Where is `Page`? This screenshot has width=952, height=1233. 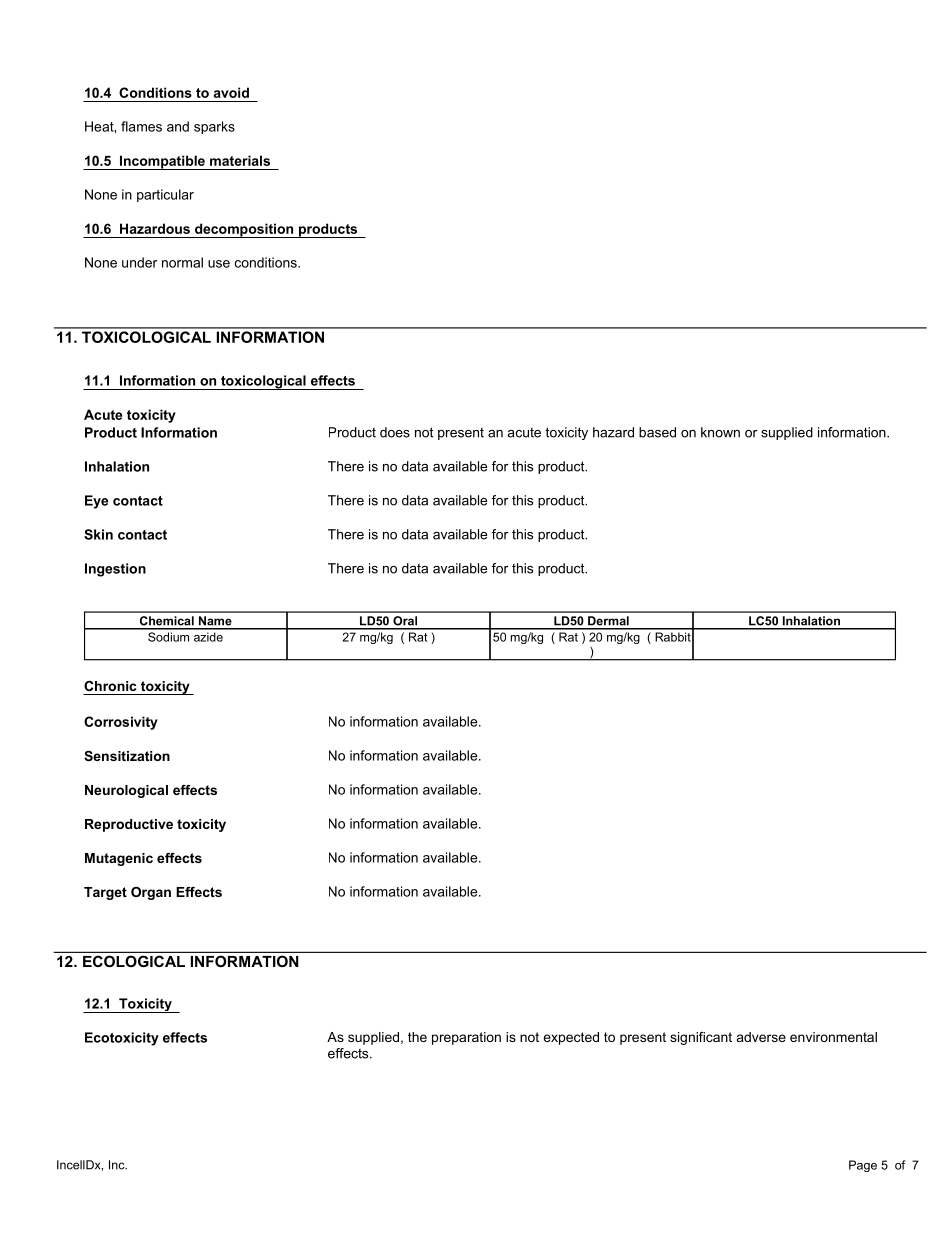 Page is located at coordinates (863, 1166).
